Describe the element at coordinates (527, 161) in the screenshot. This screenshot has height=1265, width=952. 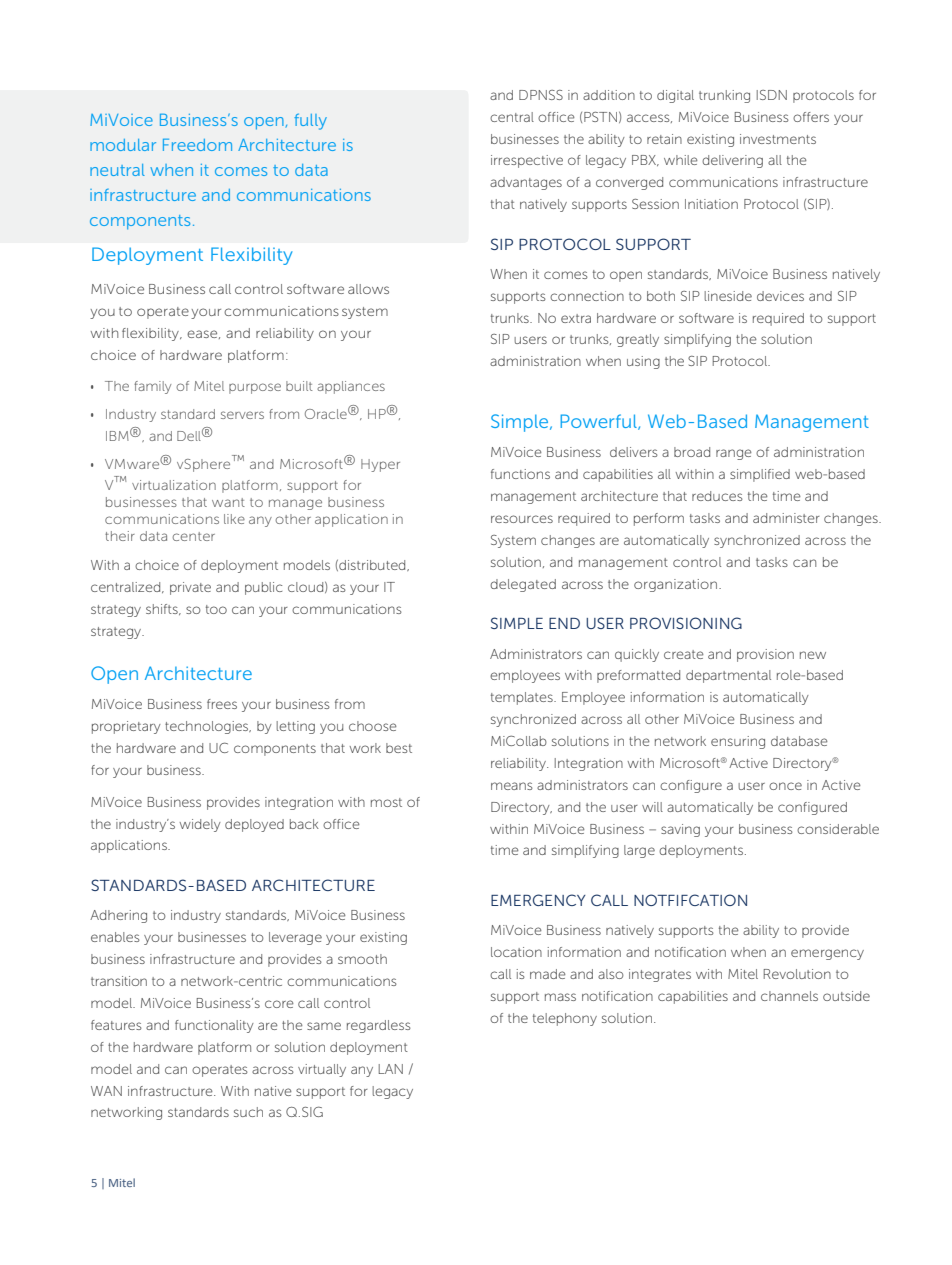
I see `irrespective` at that location.
